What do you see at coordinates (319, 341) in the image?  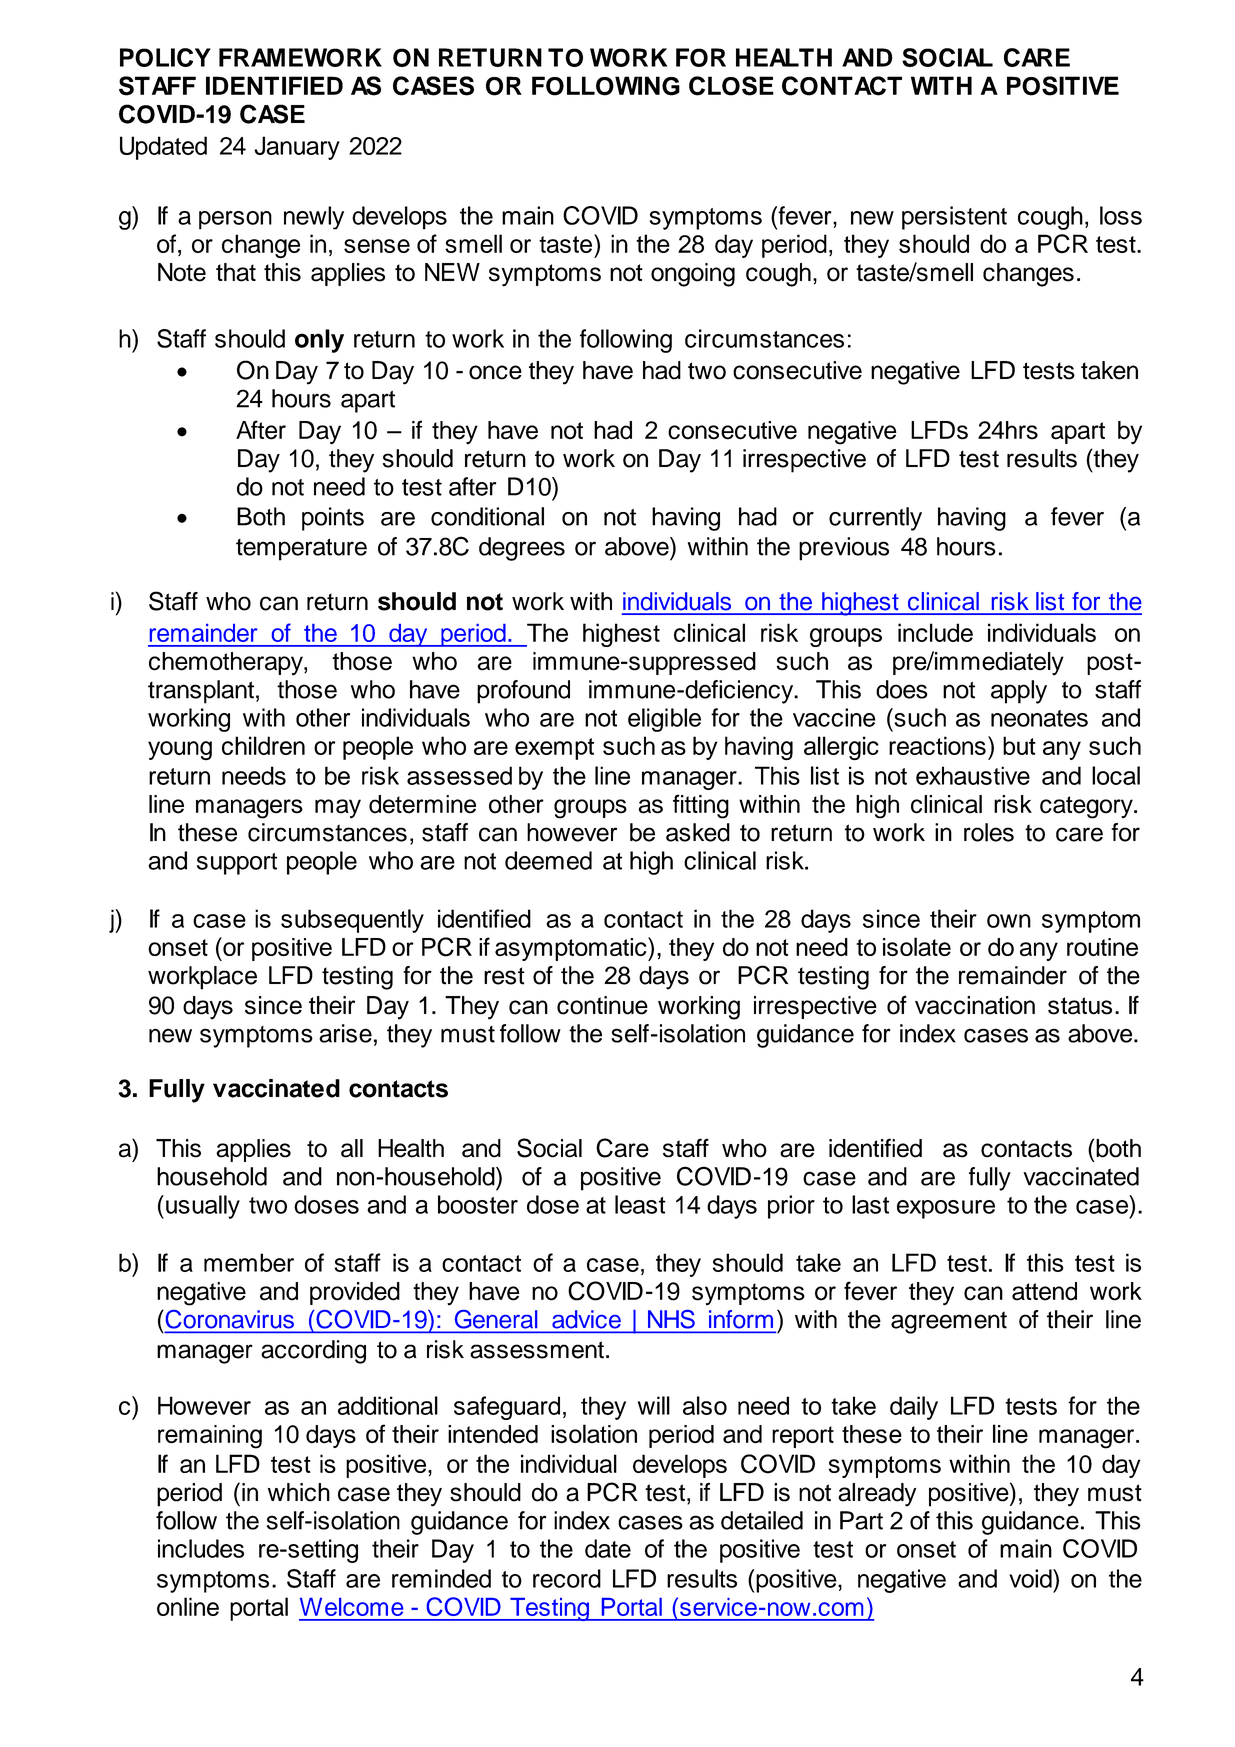 I see `only` at bounding box center [319, 341].
